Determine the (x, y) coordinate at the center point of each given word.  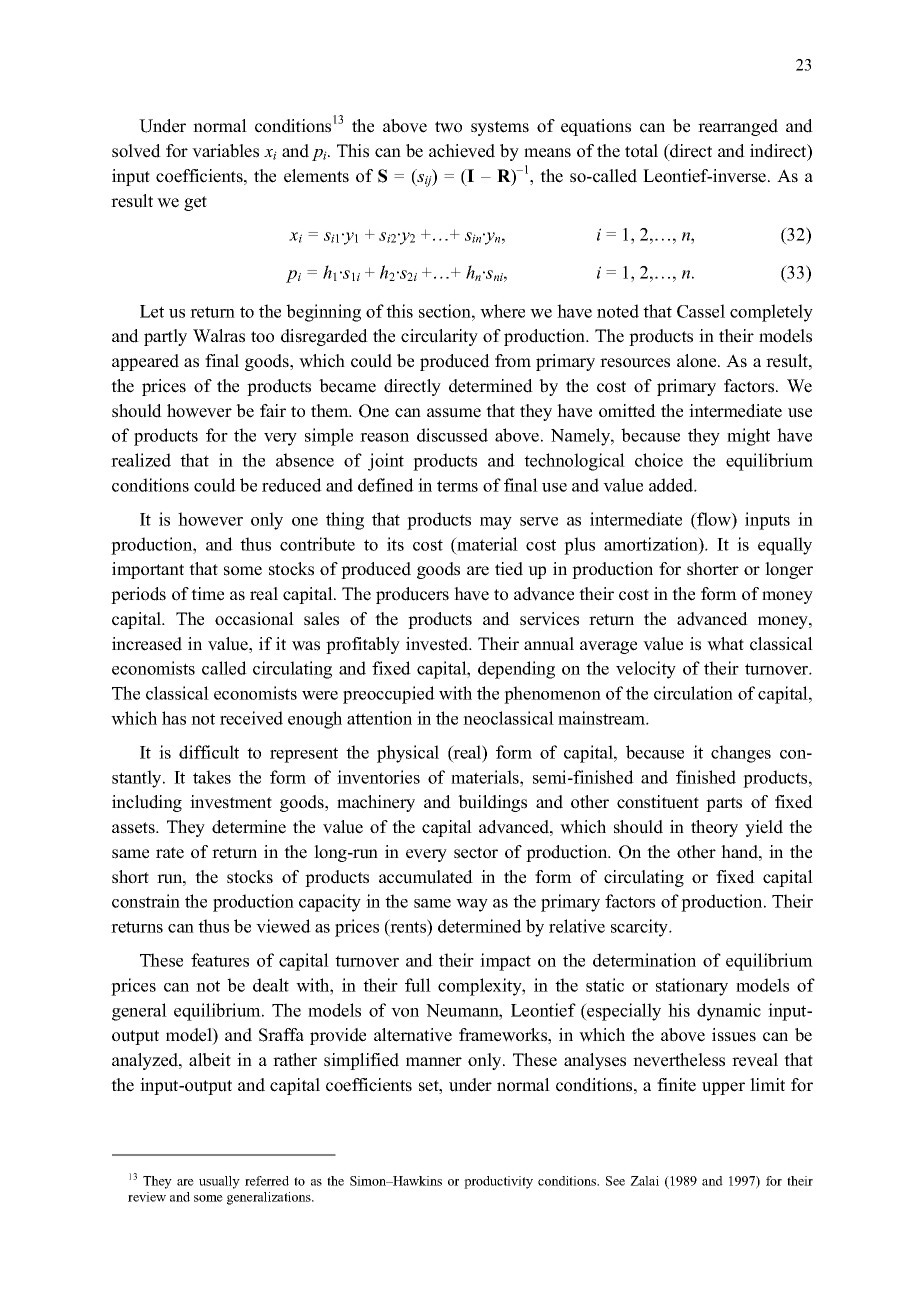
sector (476, 853)
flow (714, 519)
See (615, 1181)
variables (225, 151)
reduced (292, 485)
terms (457, 486)
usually (219, 1182)
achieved (462, 151)
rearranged (738, 127)
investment (231, 802)
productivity (498, 1182)
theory (714, 828)
